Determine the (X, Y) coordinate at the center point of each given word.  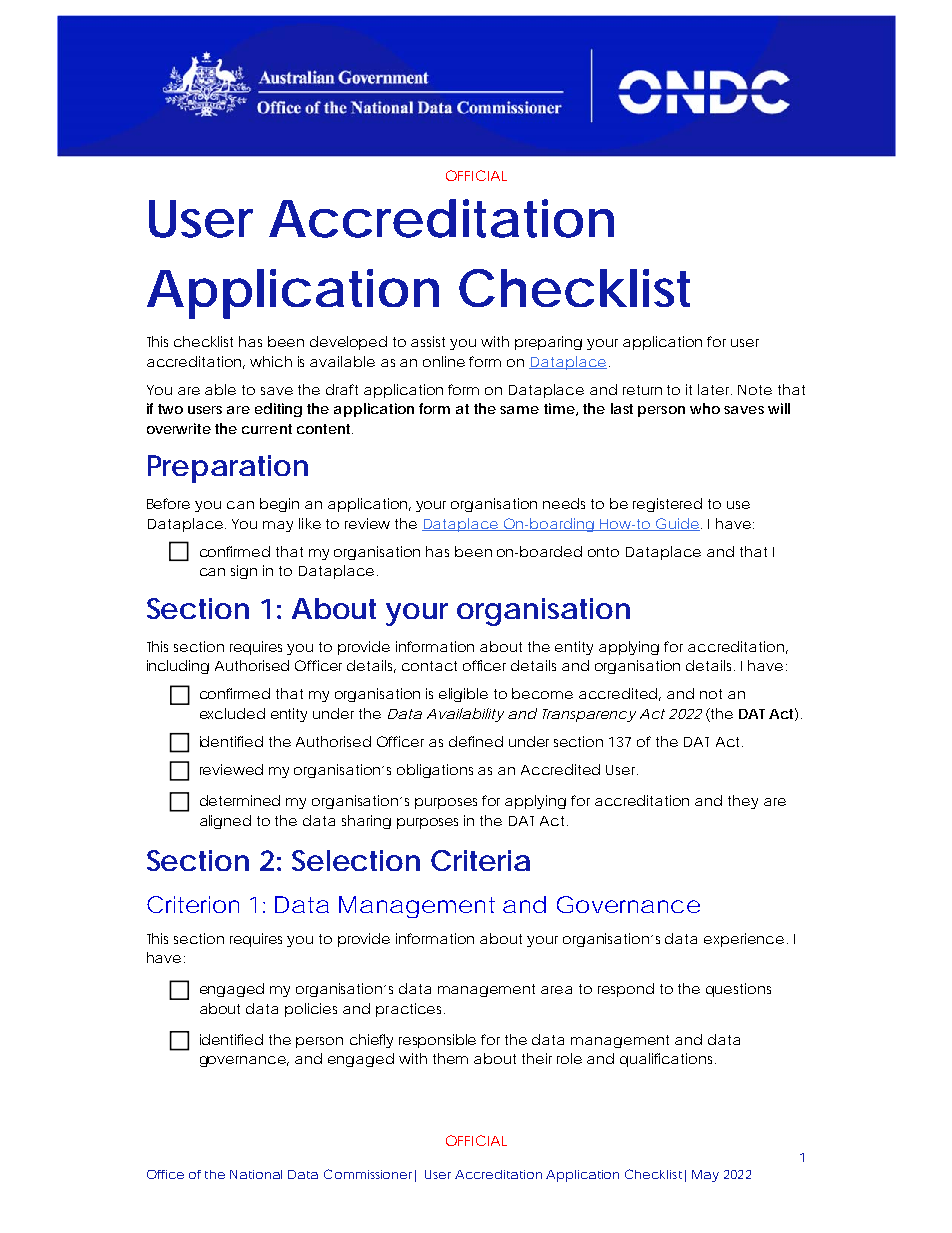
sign (244, 572)
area (556, 990)
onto (603, 552)
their (537, 1058)
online (444, 361)
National (256, 1174)
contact (429, 666)
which (271, 361)
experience (744, 940)
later (715, 389)
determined (240, 800)
